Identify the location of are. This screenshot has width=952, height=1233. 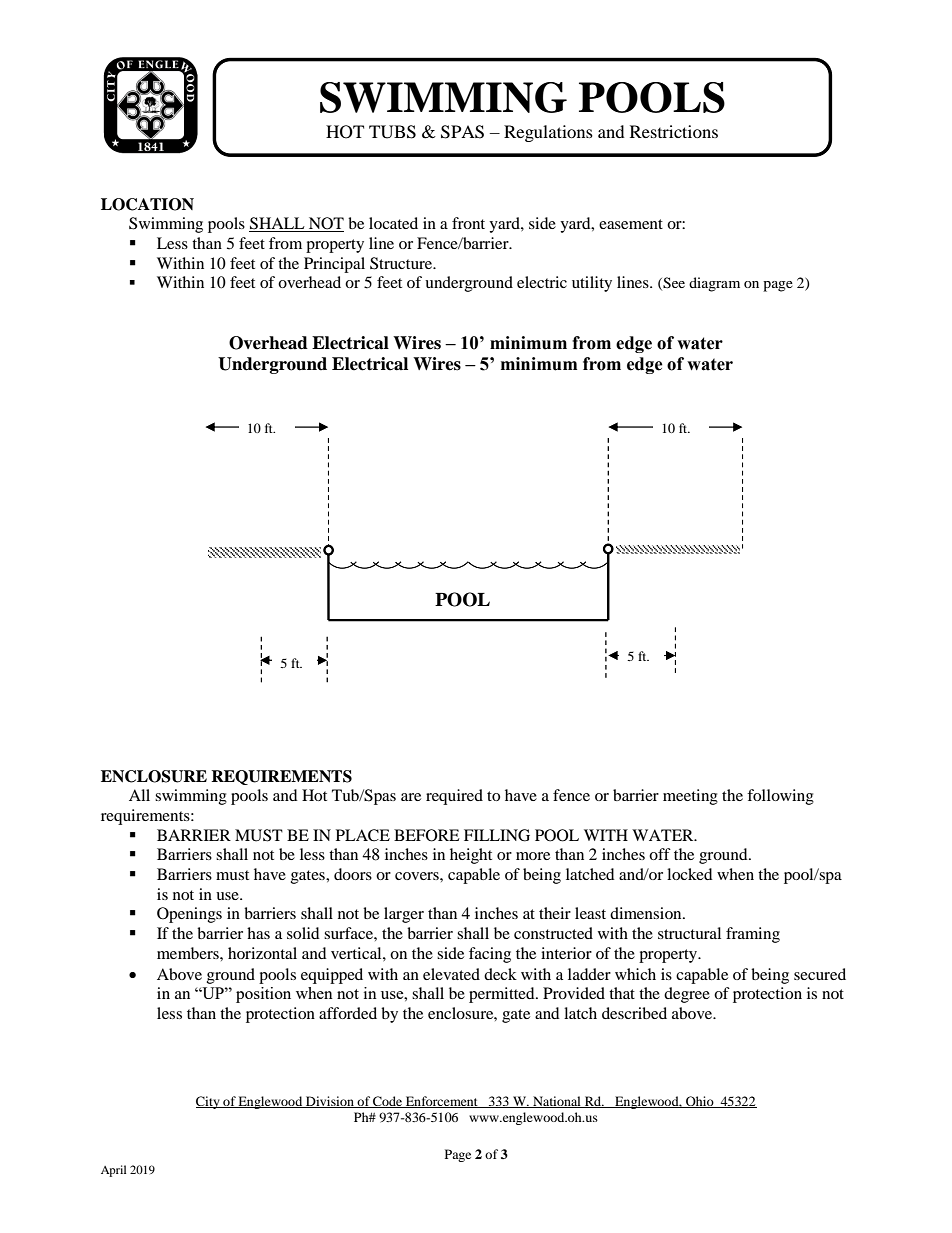
(411, 797).
